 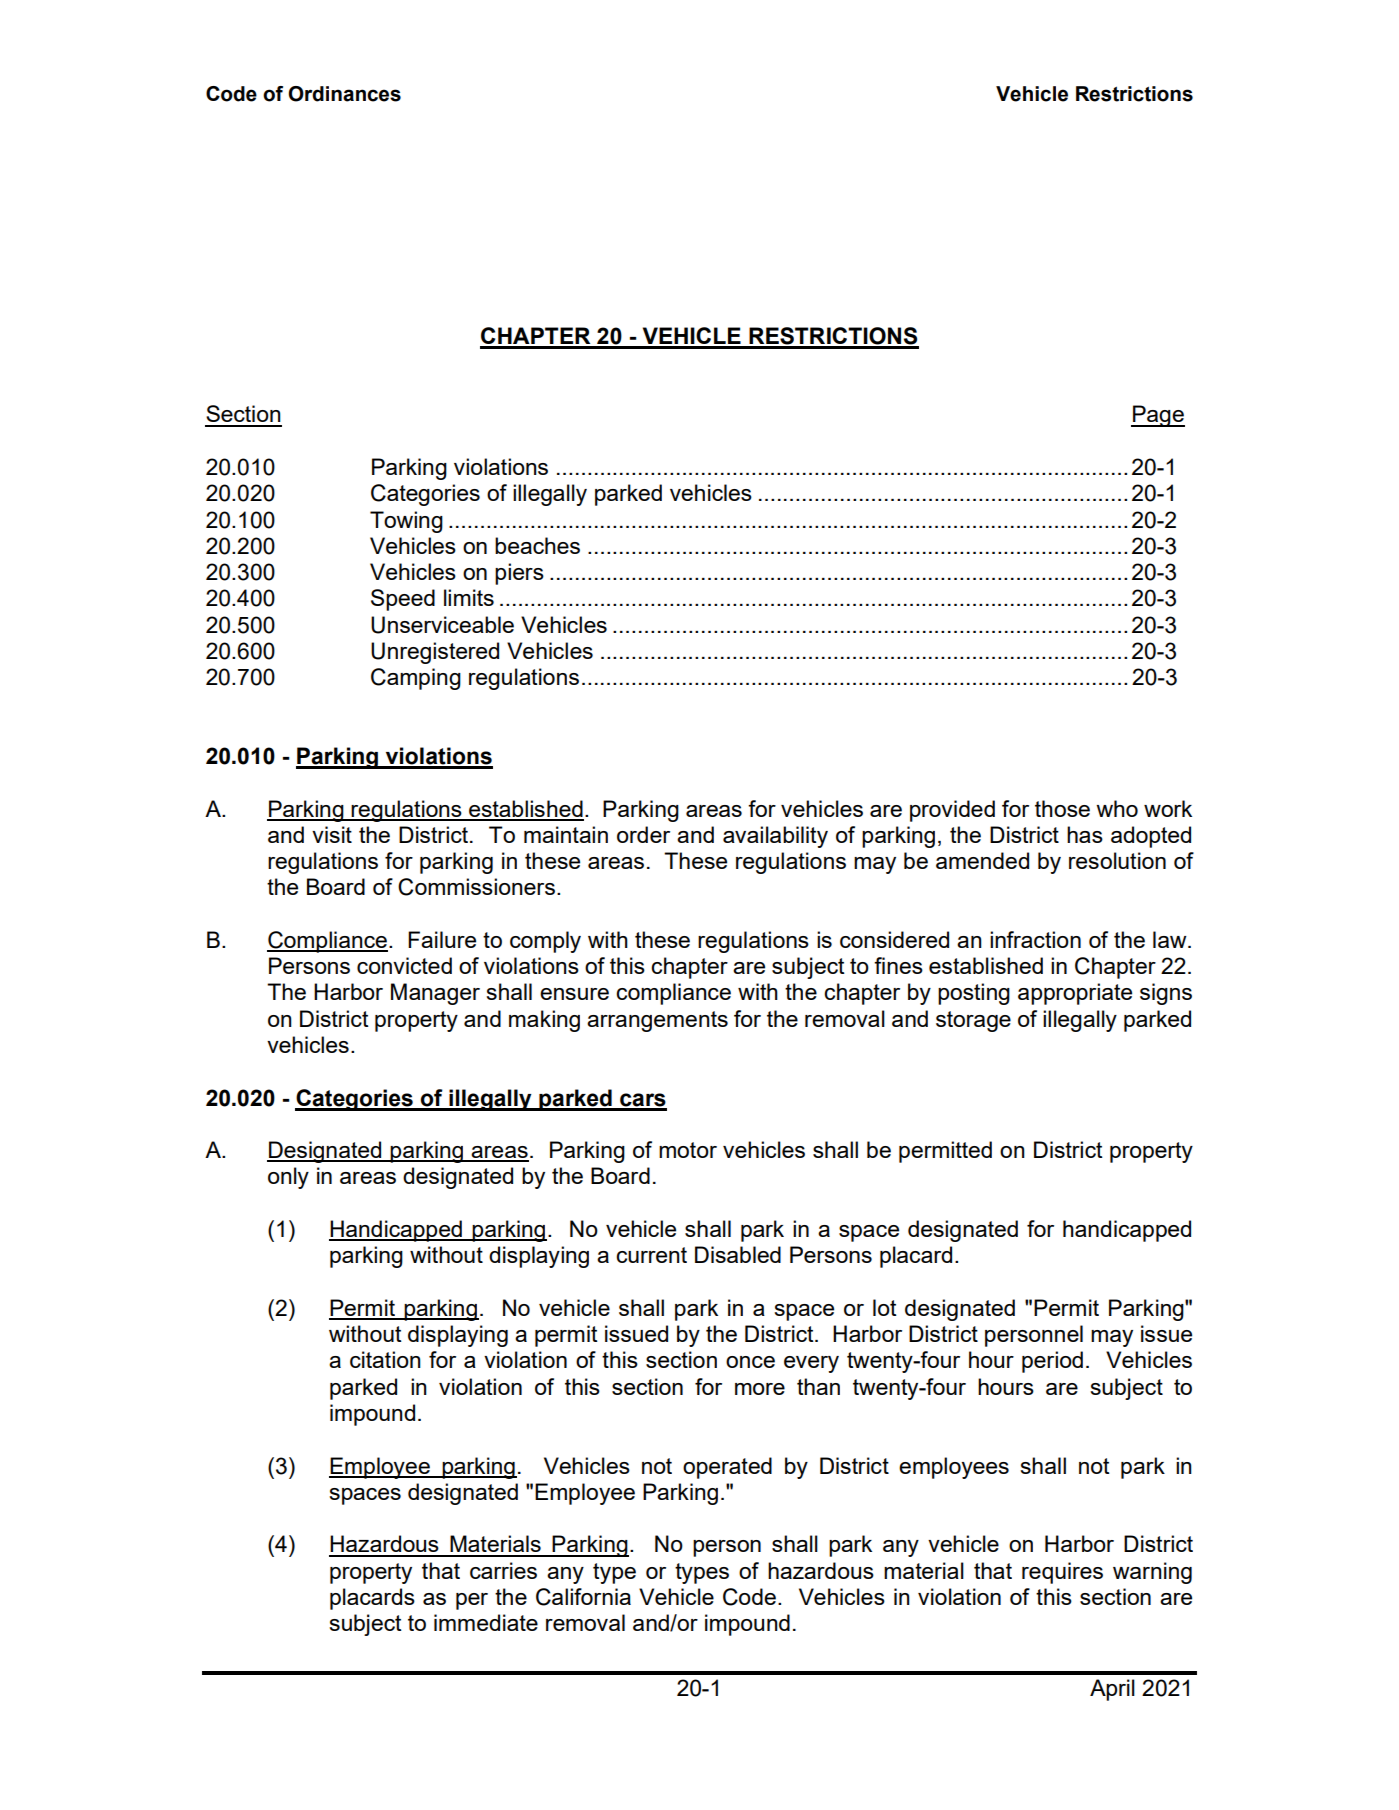 I want to click on Disabled, so click(x=738, y=1254).
